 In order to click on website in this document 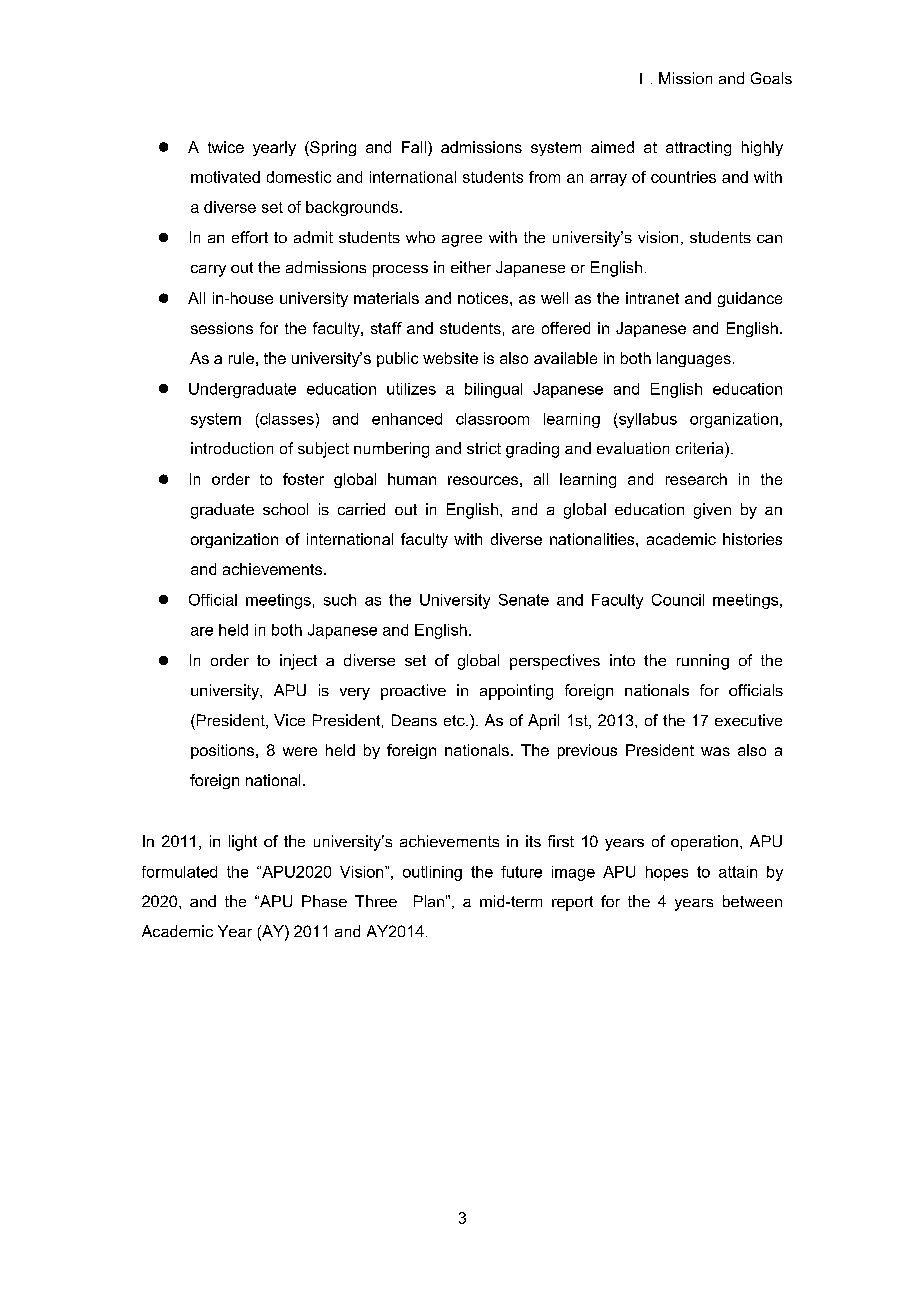, I will do `click(450, 358)`.
